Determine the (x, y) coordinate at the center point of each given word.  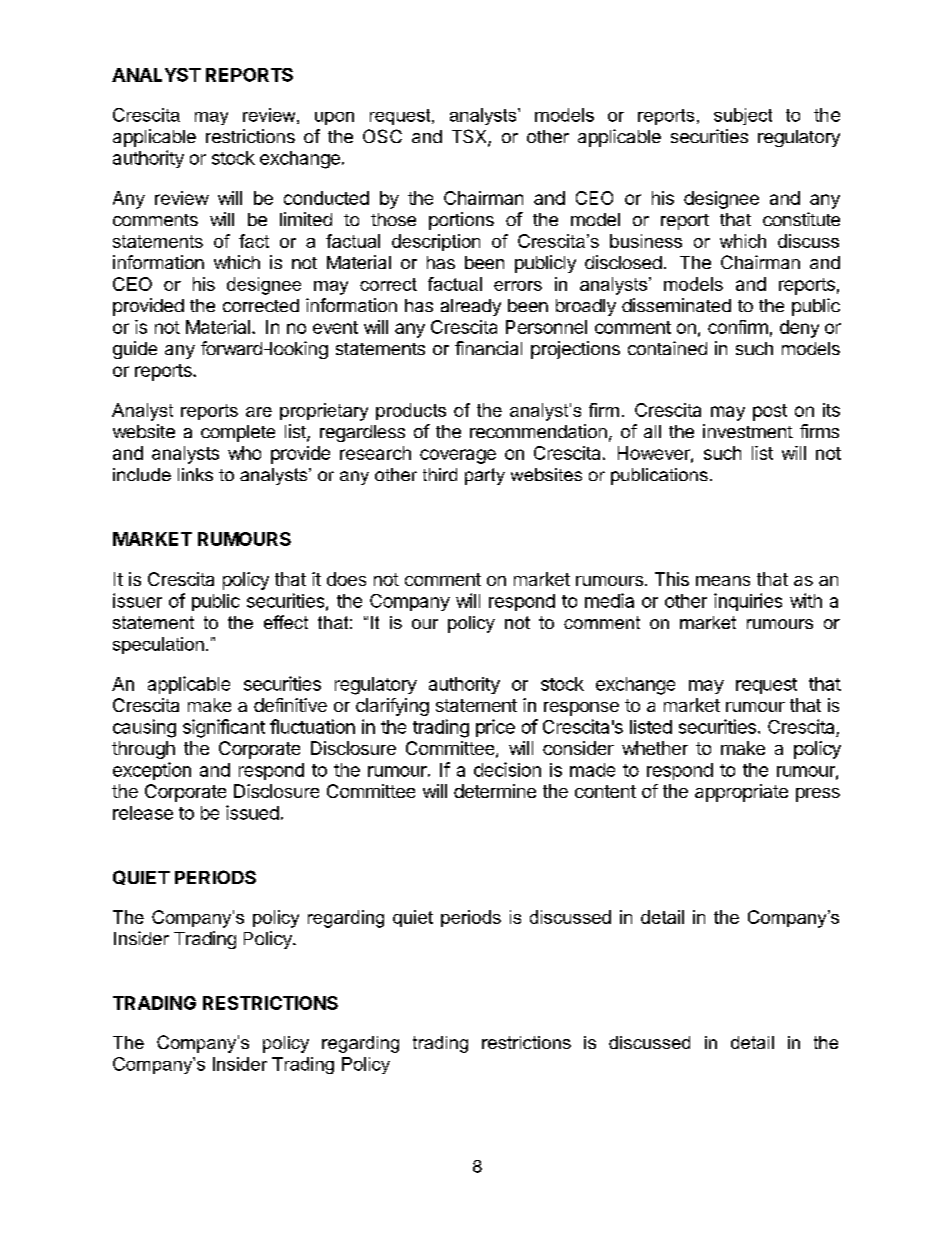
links (195, 474)
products (411, 411)
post (770, 412)
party (485, 476)
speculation (158, 645)
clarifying (392, 707)
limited (306, 219)
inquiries (748, 602)
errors (518, 286)
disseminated (676, 305)
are (259, 412)
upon (334, 118)
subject (743, 116)
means (723, 581)
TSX (470, 137)
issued (252, 812)
